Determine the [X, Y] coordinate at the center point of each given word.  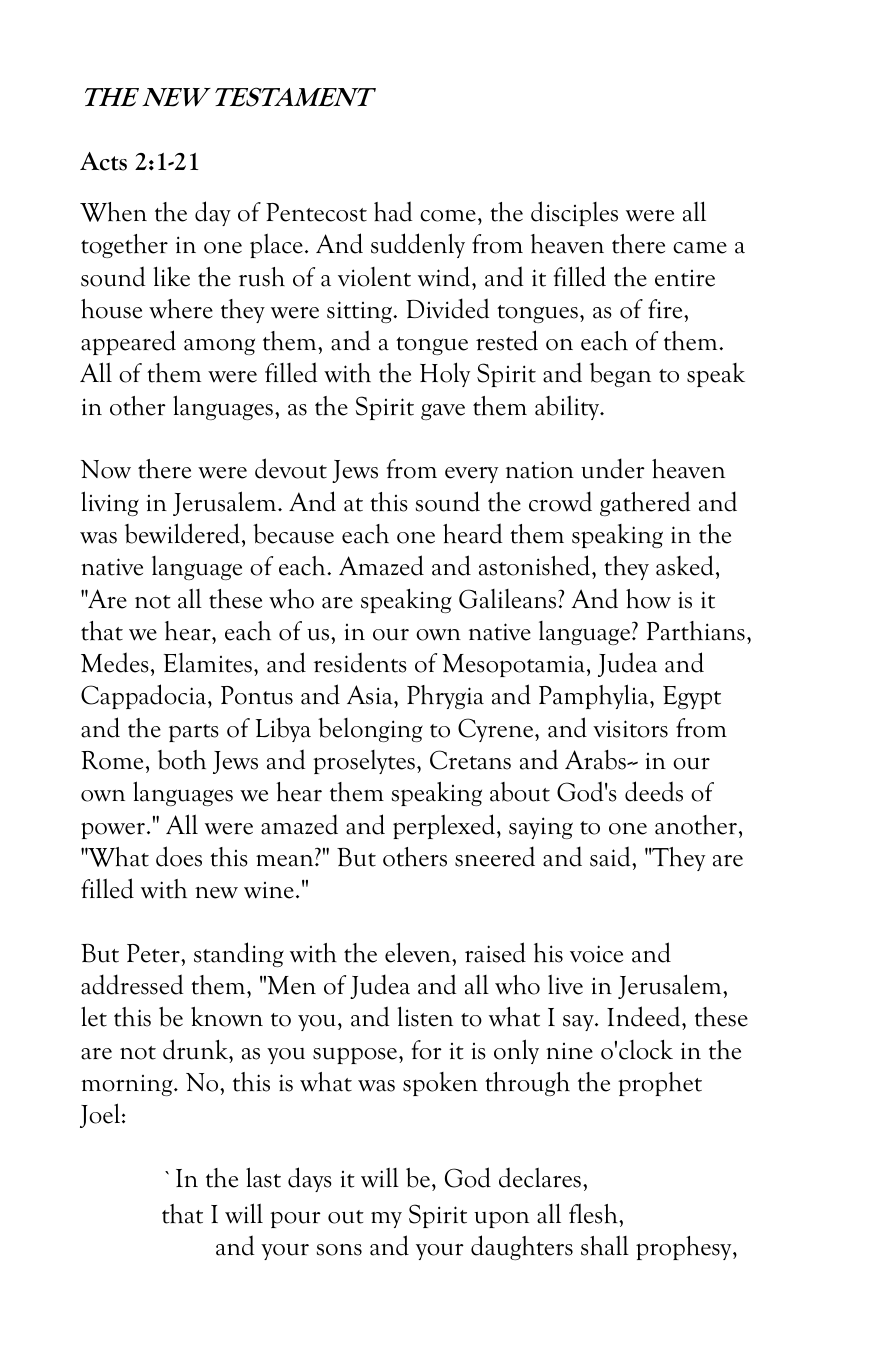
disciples [574, 213]
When [113, 212]
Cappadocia [145, 696]
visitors [630, 729]
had [393, 211]
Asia [371, 695]
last [263, 1177]
